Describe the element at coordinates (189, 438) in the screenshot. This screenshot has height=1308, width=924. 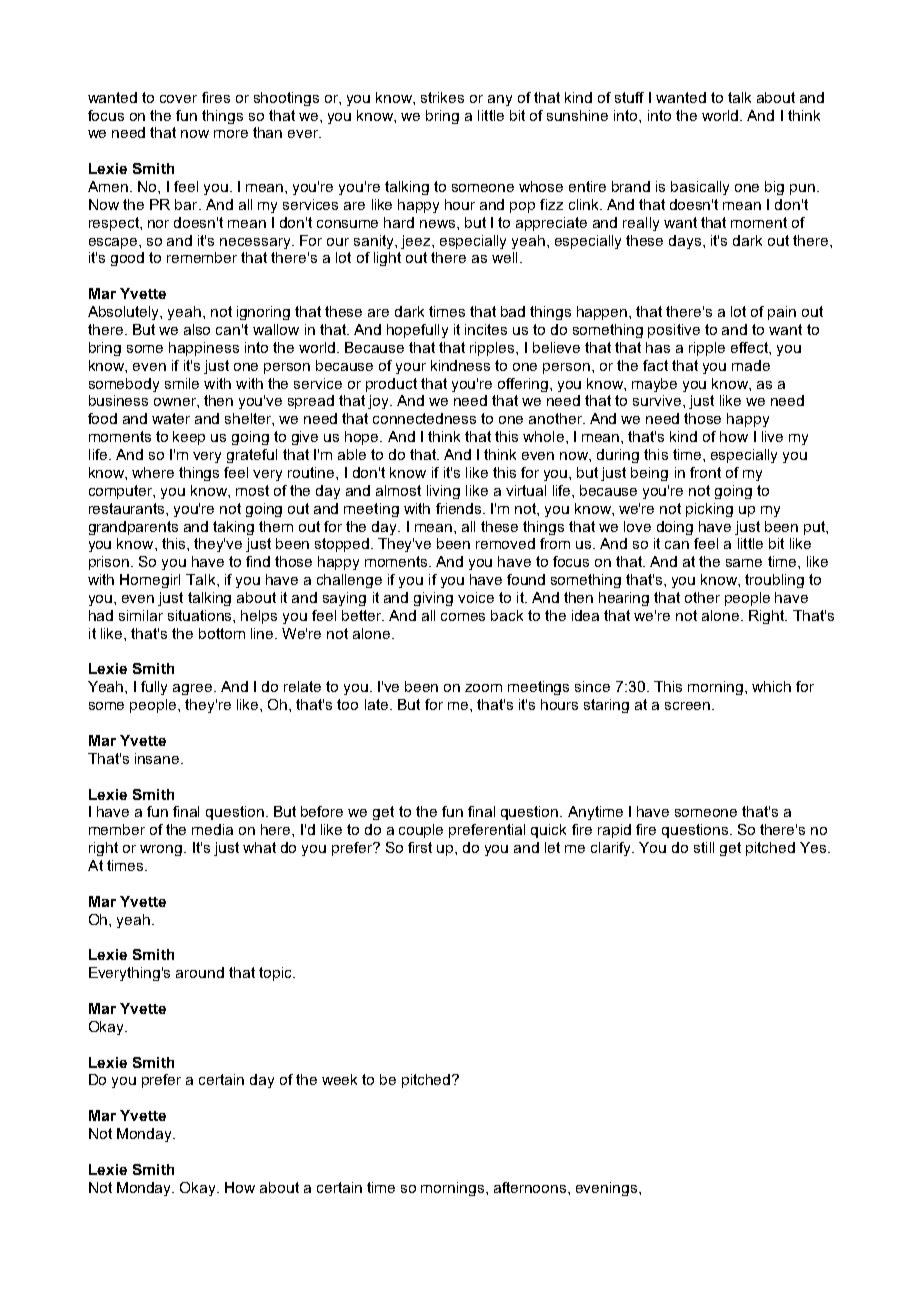
I see `keep` at that location.
